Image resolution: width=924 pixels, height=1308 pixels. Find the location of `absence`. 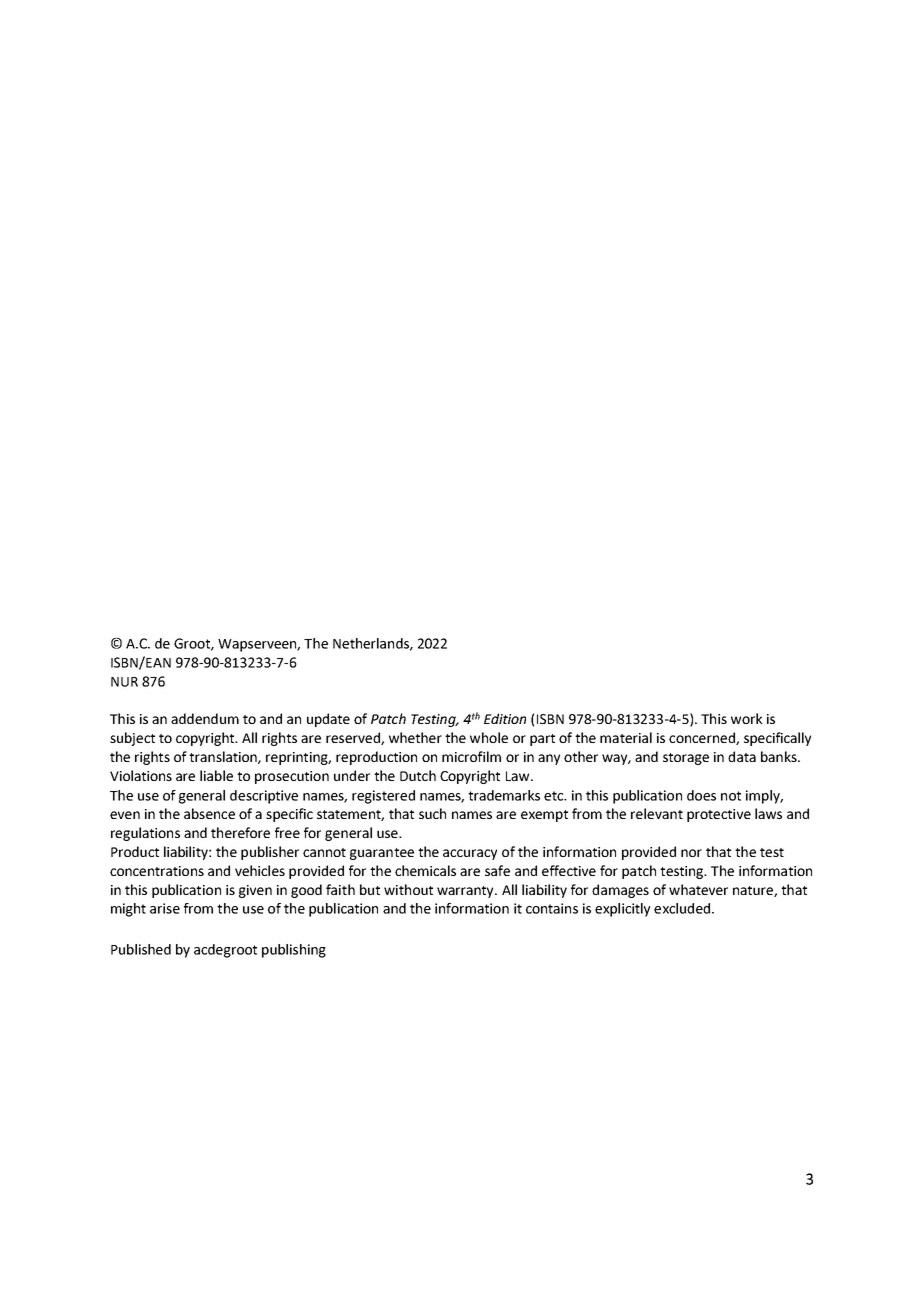

absence is located at coordinates (209, 813).
